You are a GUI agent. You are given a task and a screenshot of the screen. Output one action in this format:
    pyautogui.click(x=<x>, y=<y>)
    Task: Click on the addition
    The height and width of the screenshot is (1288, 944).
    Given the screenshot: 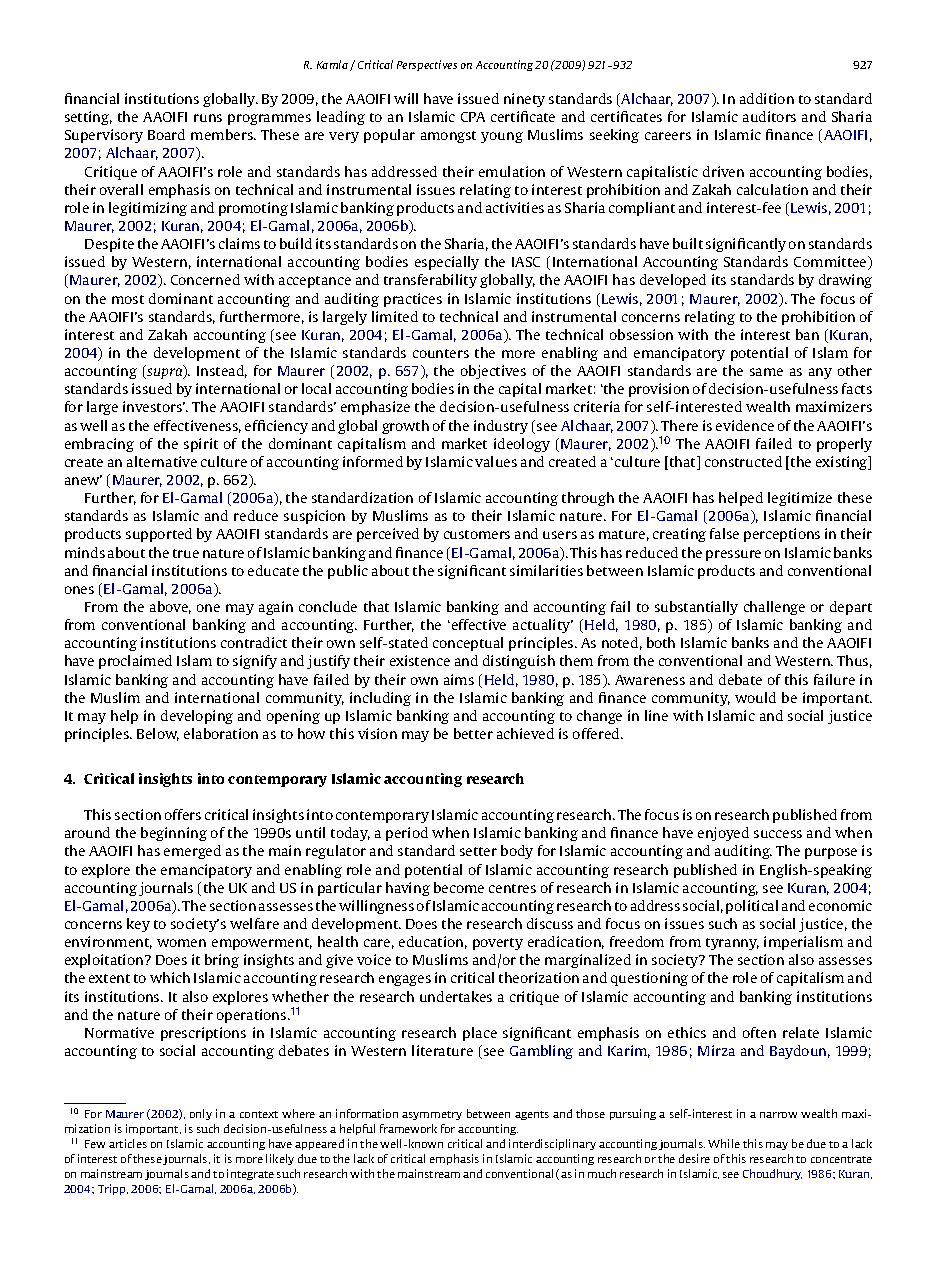 What is the action you would take?
    pyautogui.click(x=767, y=98)
